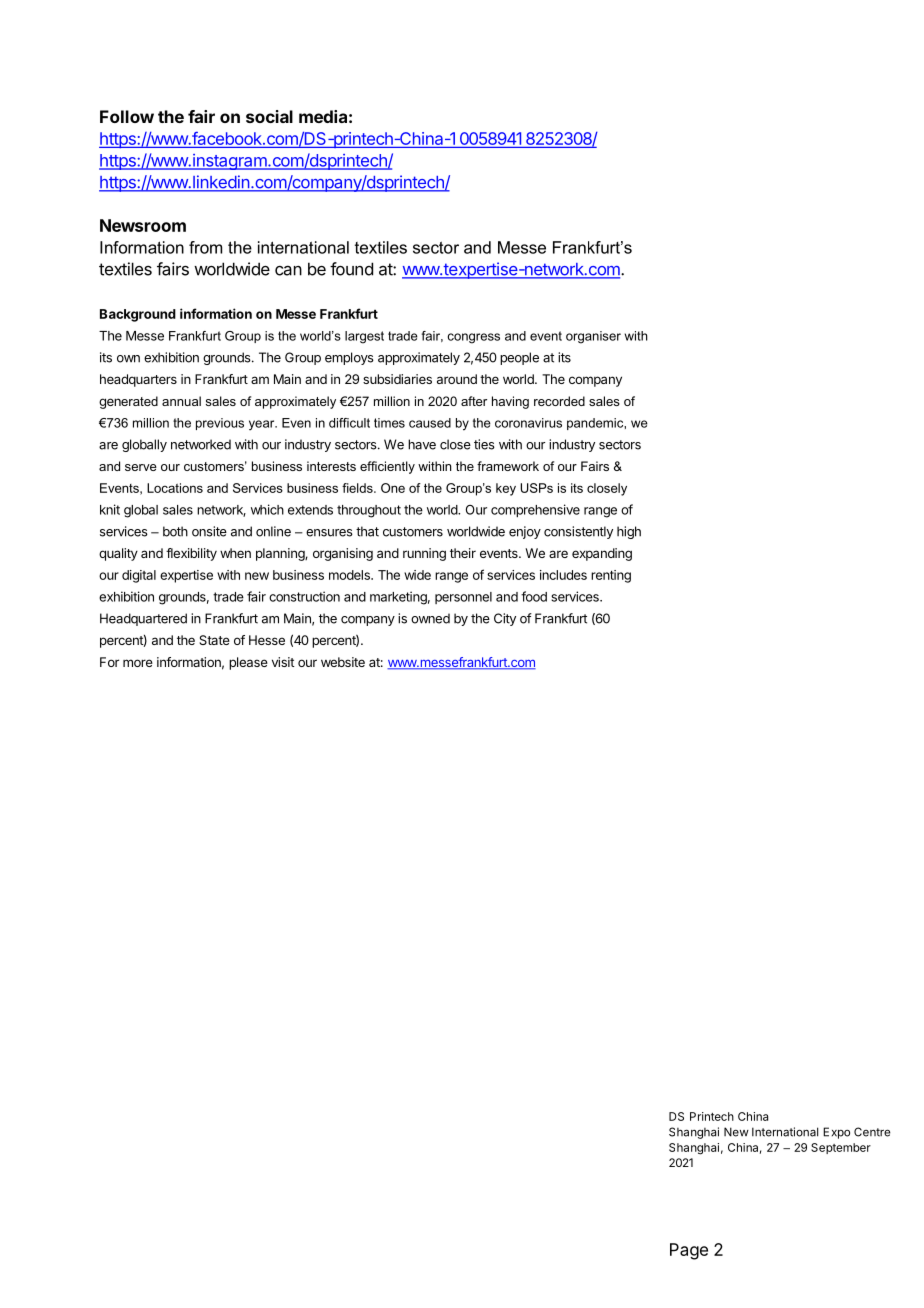 Image resolution: width=924 pixels, height=1308 pixels. I want to click on organiser, so click(593, 337).
